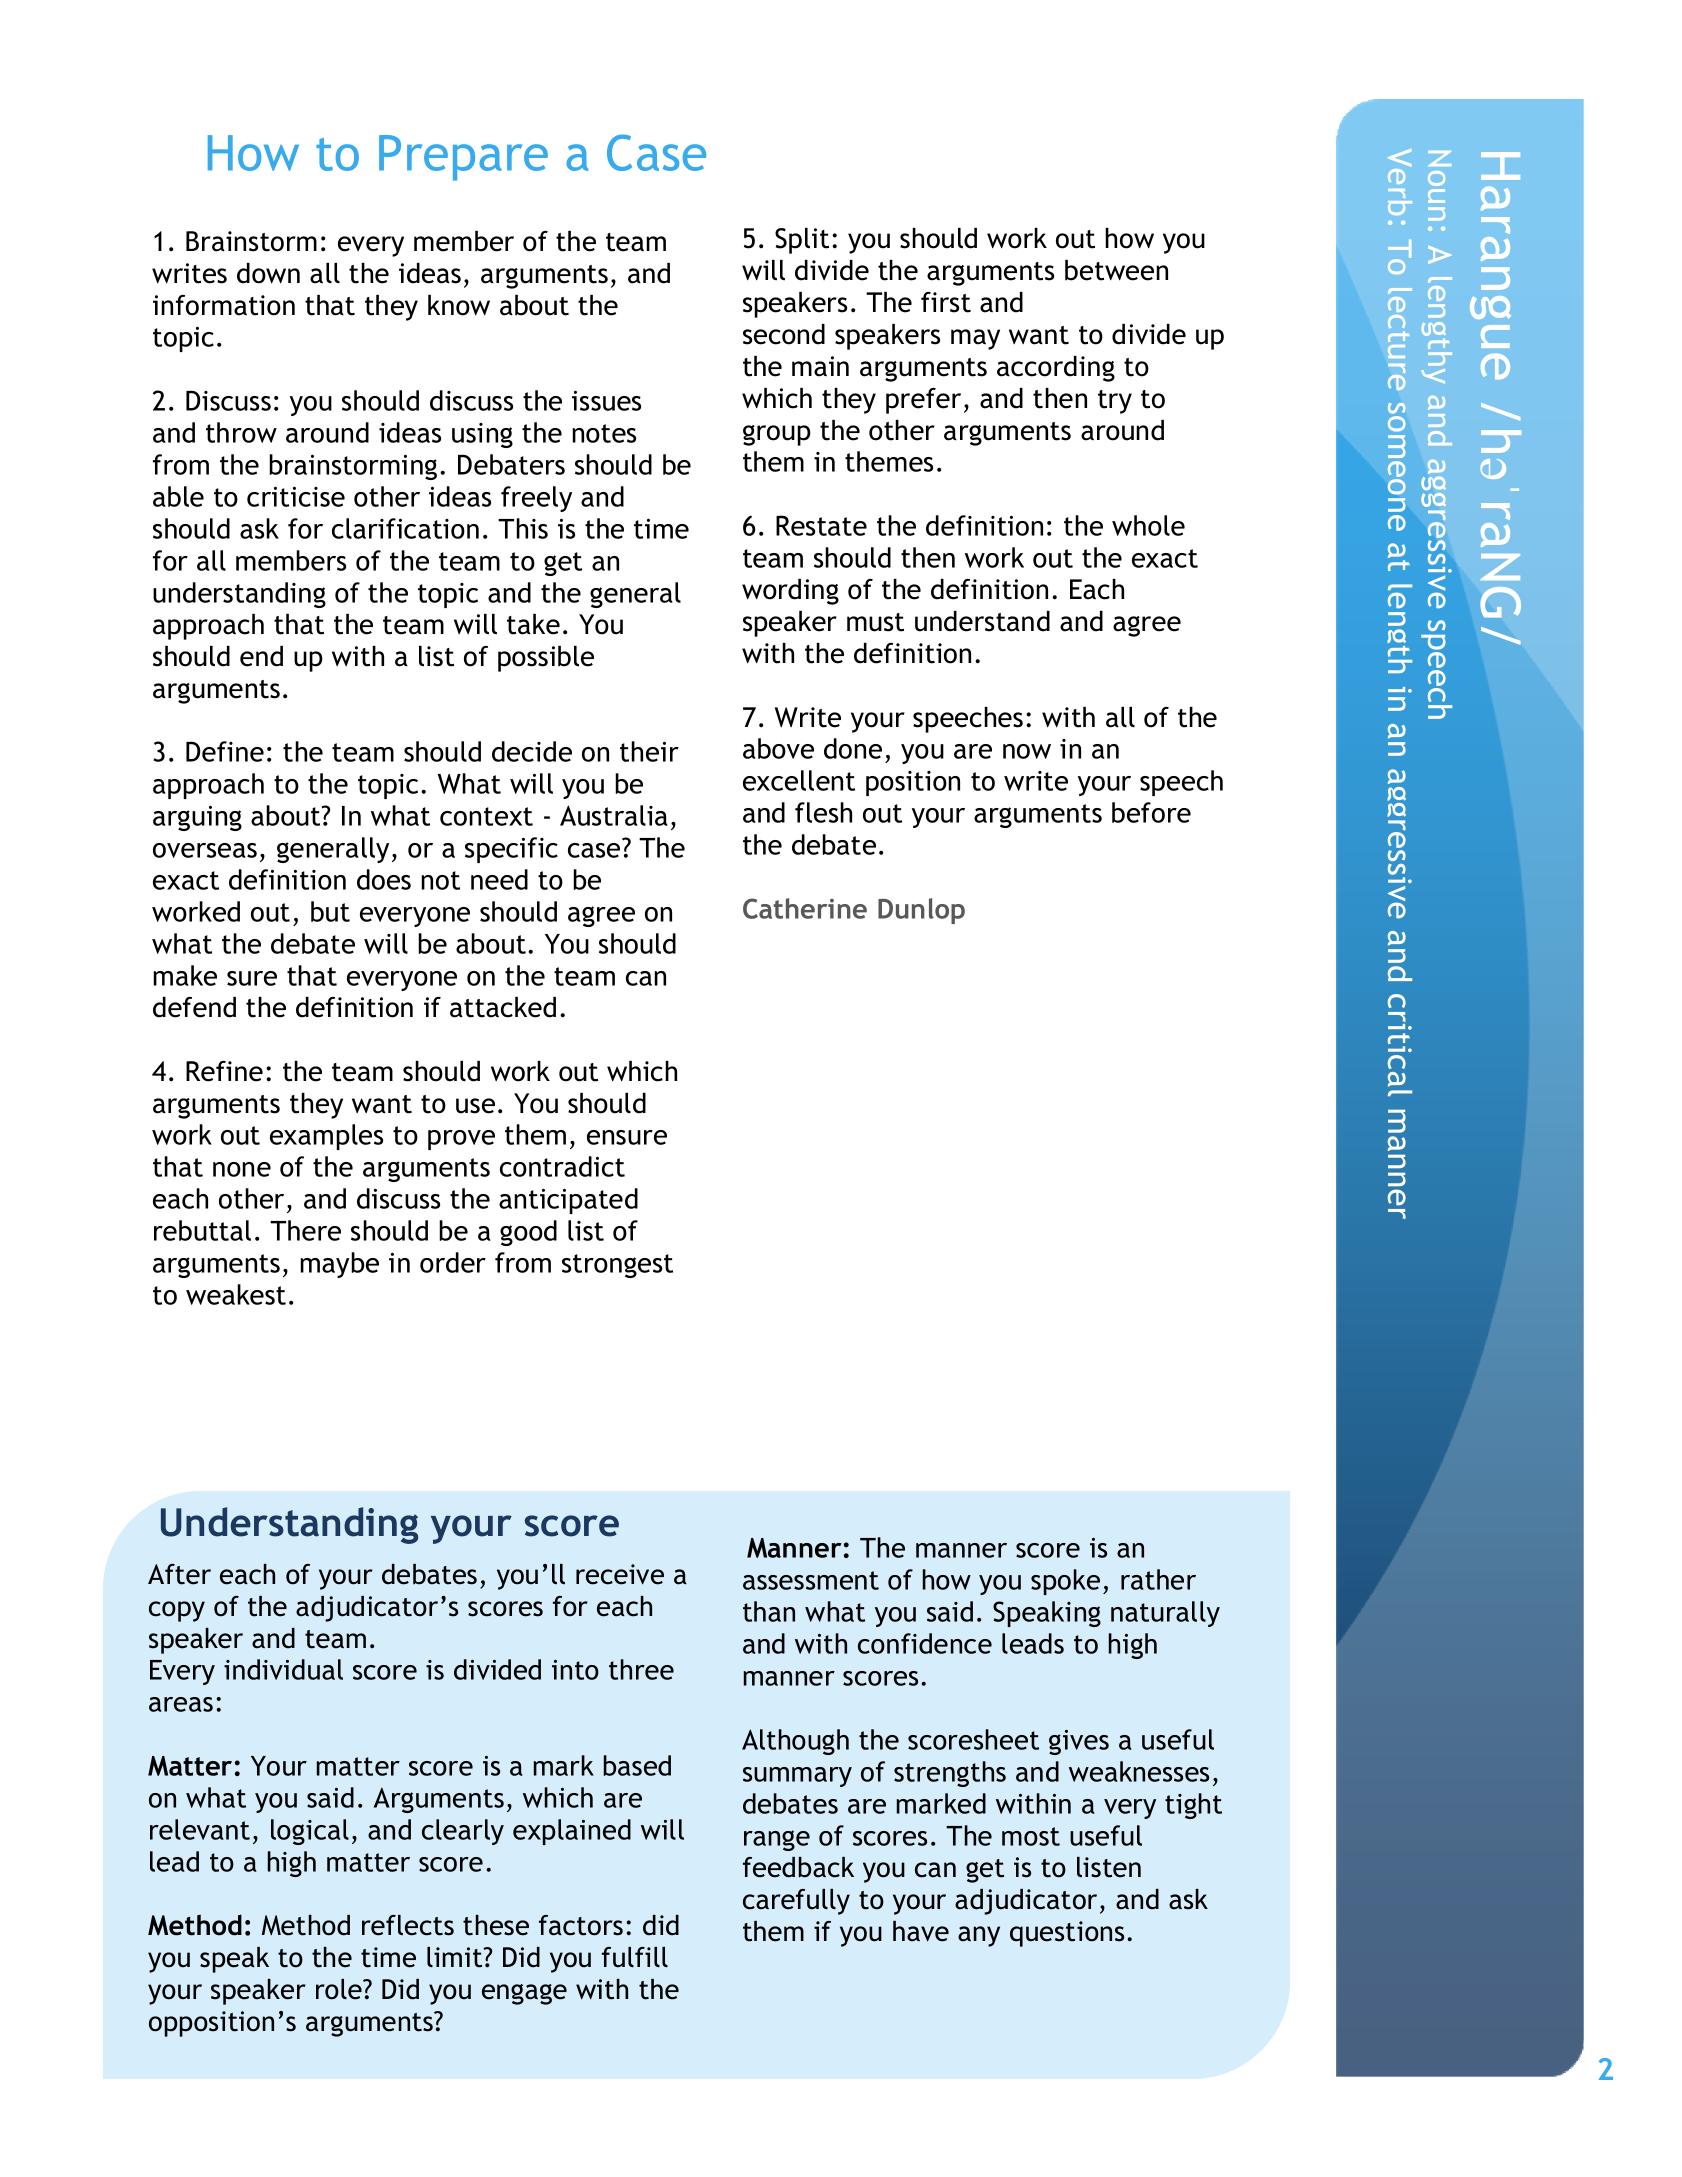 This screenshot has width=1682, height=2177. I want to click on between, so click(1116, 270).
